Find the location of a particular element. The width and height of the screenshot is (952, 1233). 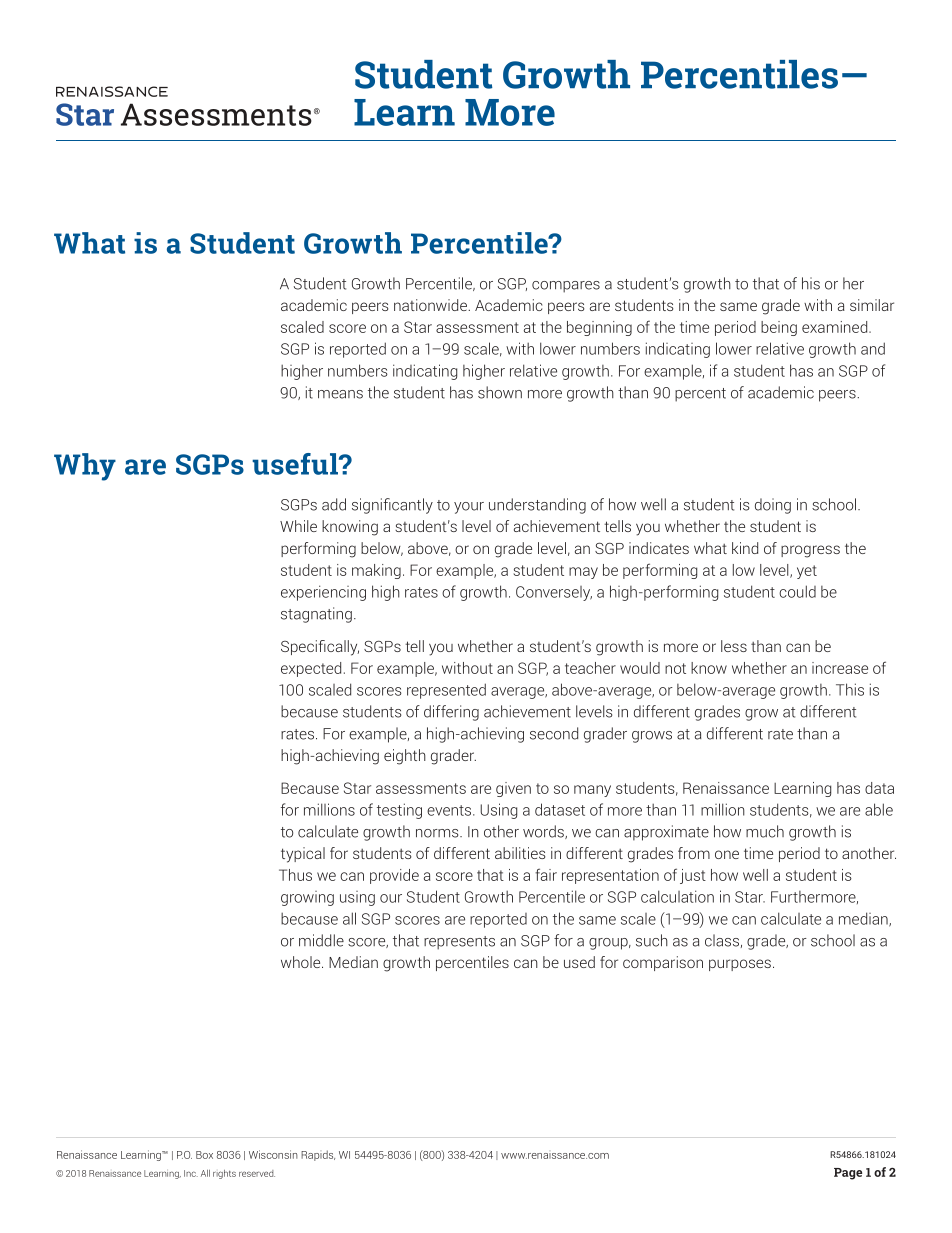

This is located at coordinates (850, 689).
